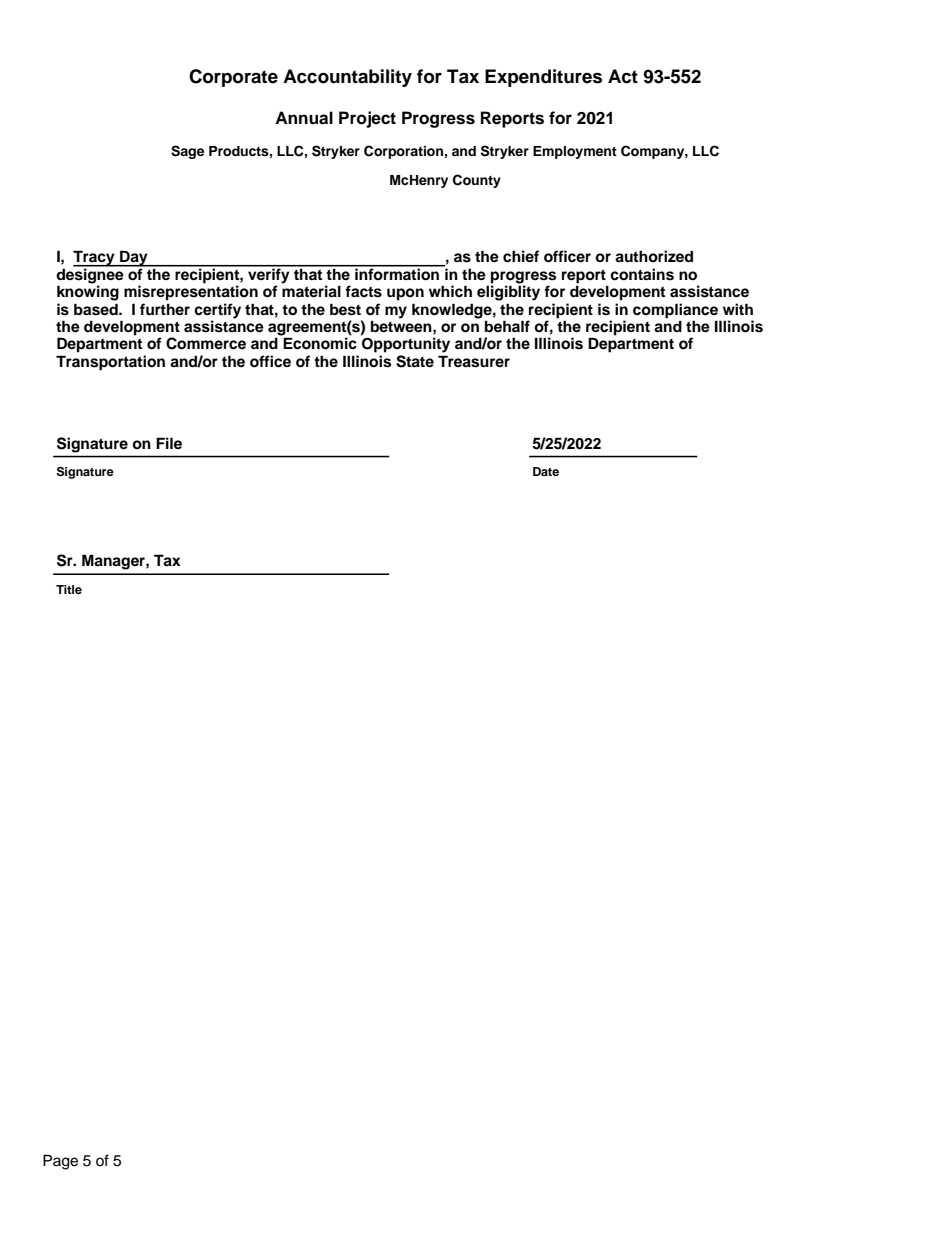  Describe the element at coordinates (60, 1162) in the screenshot. I see `Page` at that location.
